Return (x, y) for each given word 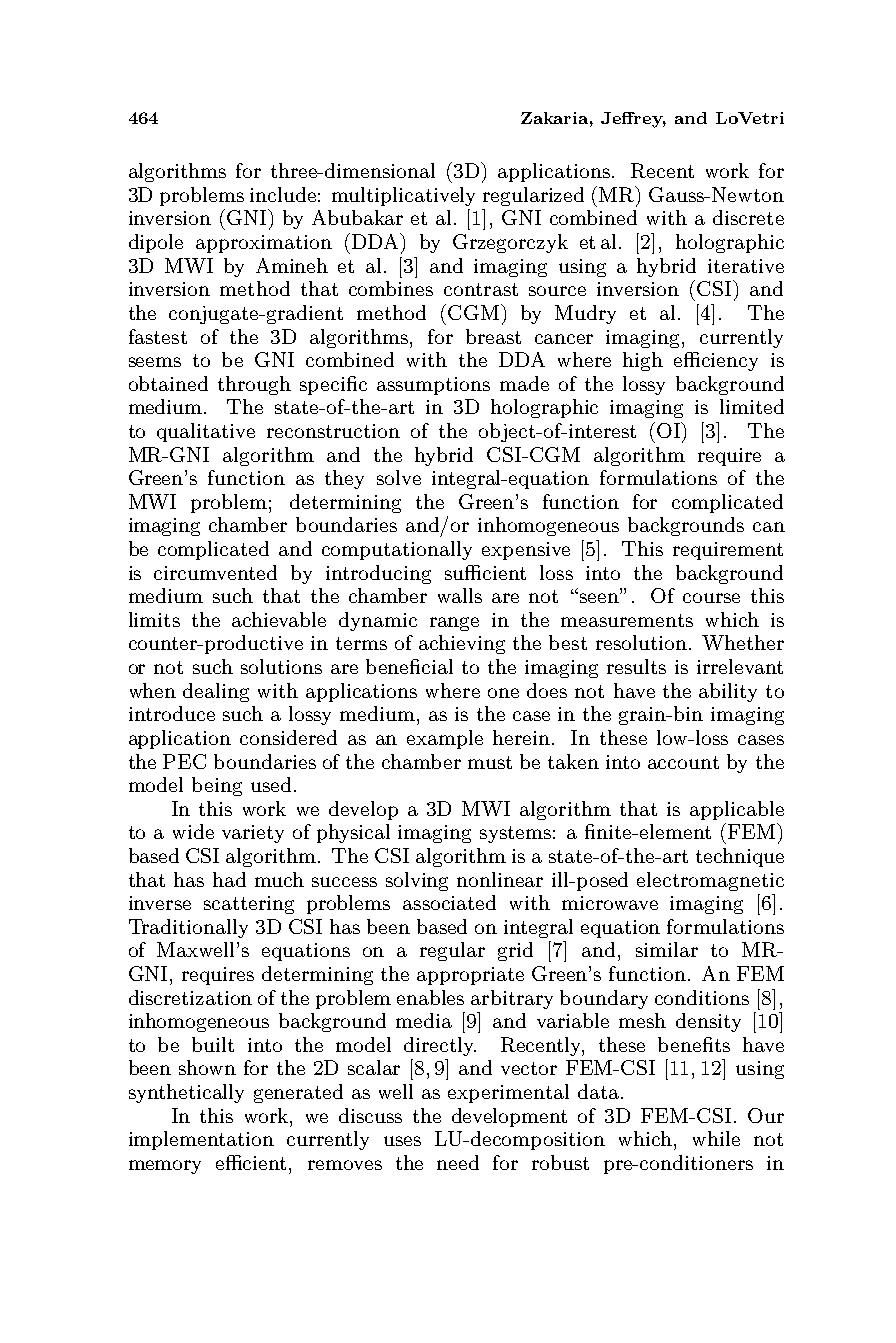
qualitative (206, 432)
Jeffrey (633, 120)
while (716, 1138)
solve (399, 477)
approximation (264, 244)
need (458, 1162)
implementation (201, 1140)
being (217, 786)
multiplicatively (403, 196)
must (490, 762)
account (683, 762)
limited (752, 406)
